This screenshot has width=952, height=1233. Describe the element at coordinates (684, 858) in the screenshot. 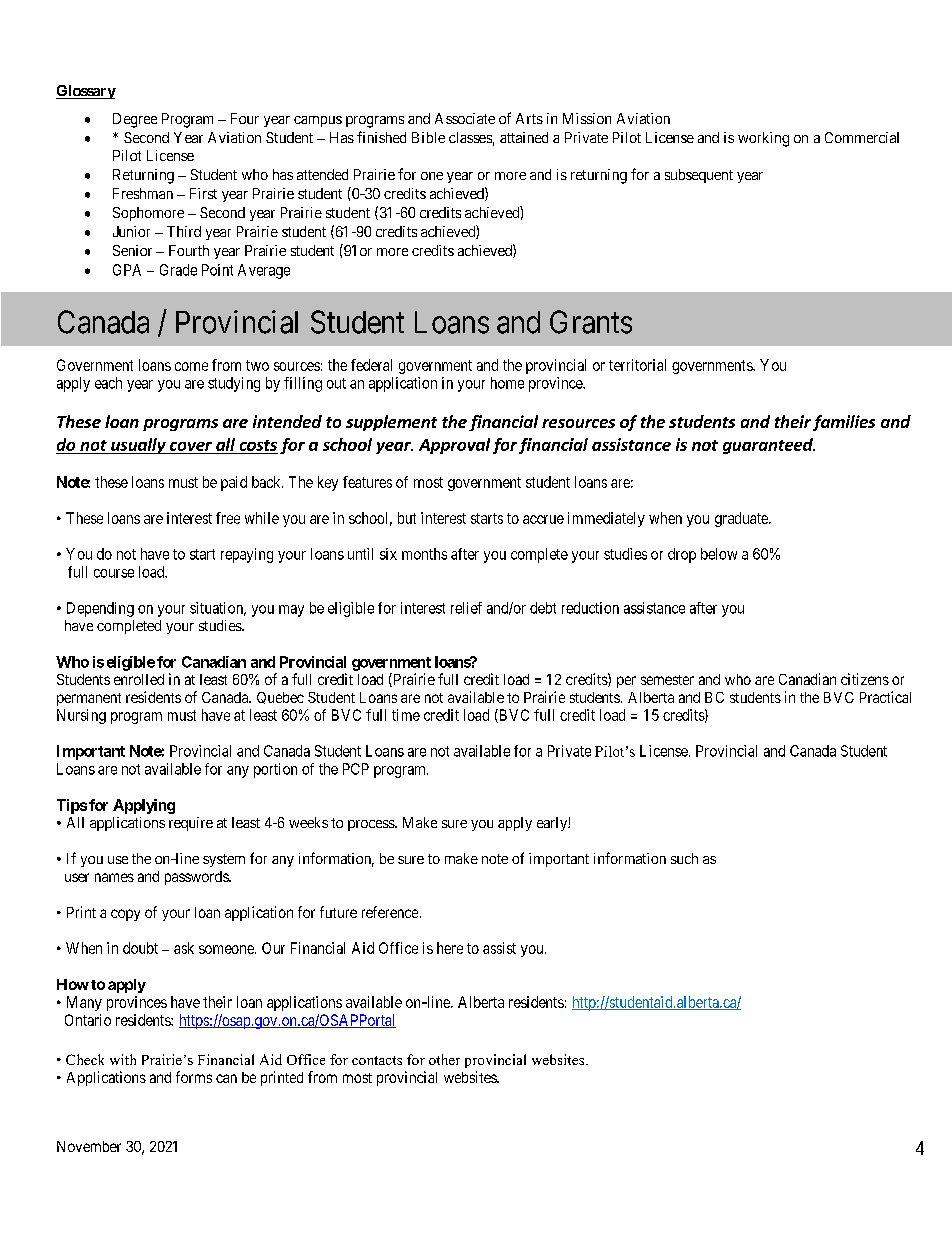

I see `such` at that location.
